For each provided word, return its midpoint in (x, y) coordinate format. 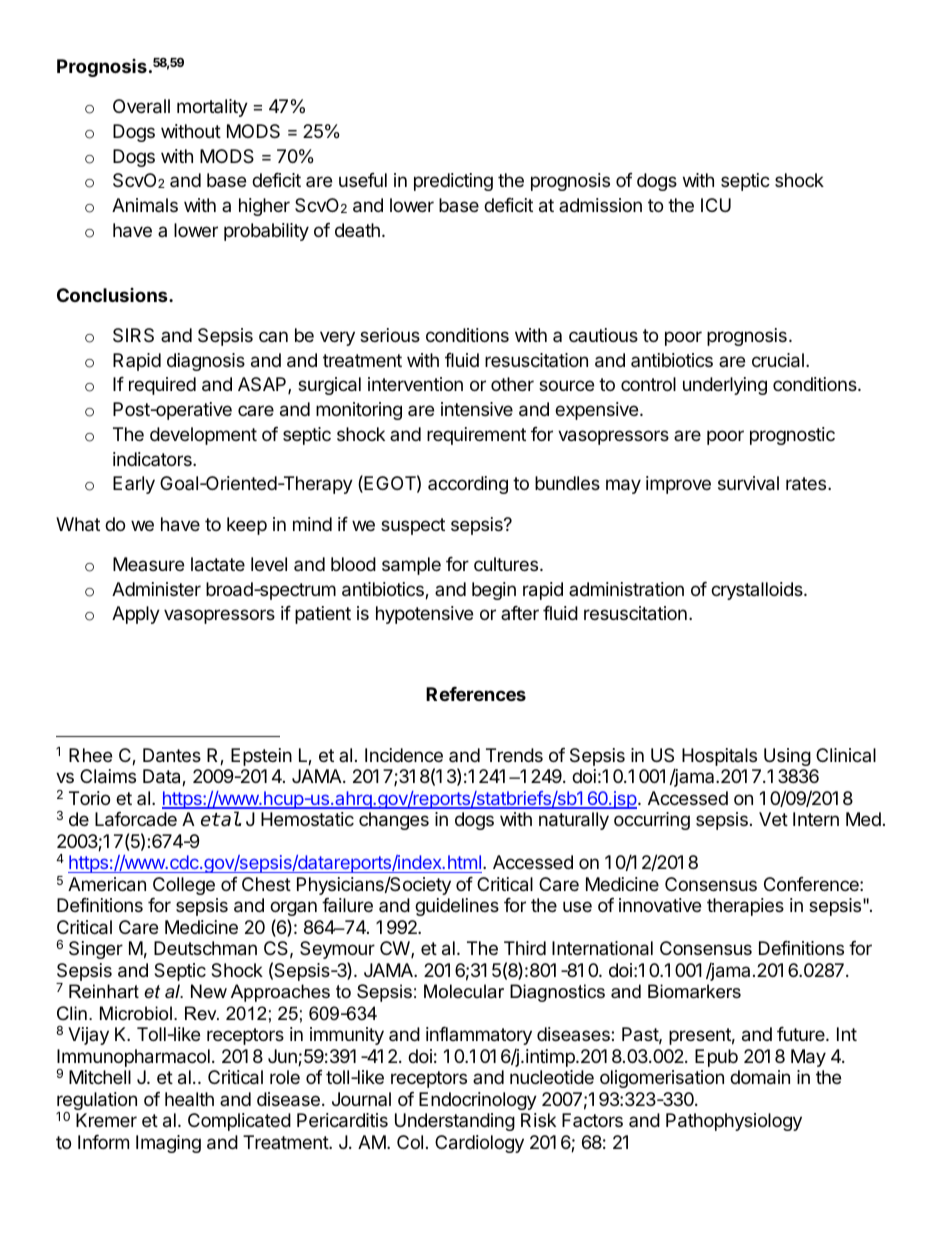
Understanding (455, 1122)
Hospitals (719, 757)
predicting (453, 182)
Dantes (172, 755)
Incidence (404, 755)
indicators (153, 459)
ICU (716, 205)
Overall (141, 106)
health (189, 1099)
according (468, 485)
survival (748, 483)
